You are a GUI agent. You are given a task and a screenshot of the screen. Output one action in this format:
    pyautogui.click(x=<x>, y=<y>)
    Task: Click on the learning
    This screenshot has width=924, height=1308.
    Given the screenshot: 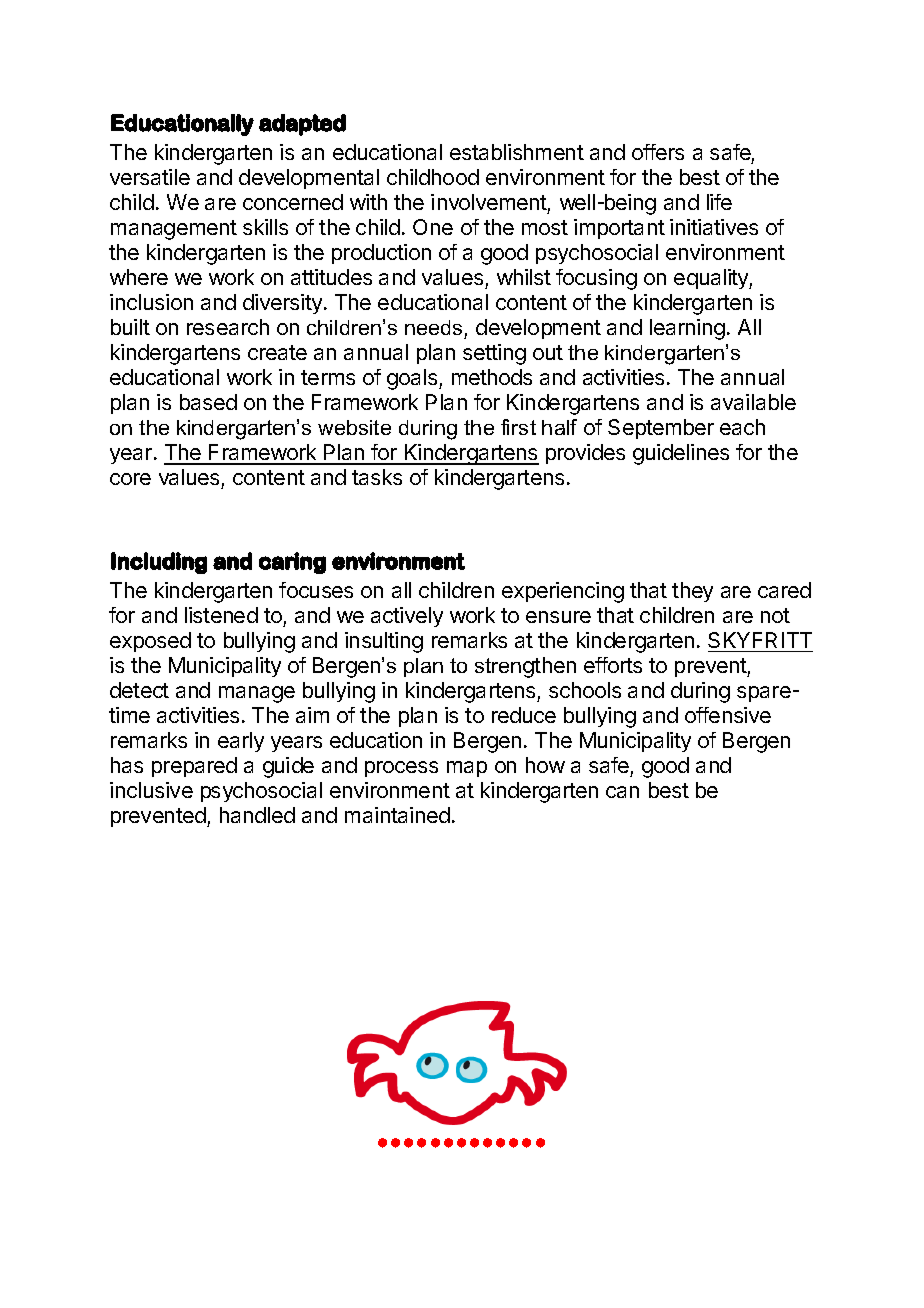 What is the action you would take?
    pyautogui.click(x=687, y=329)
